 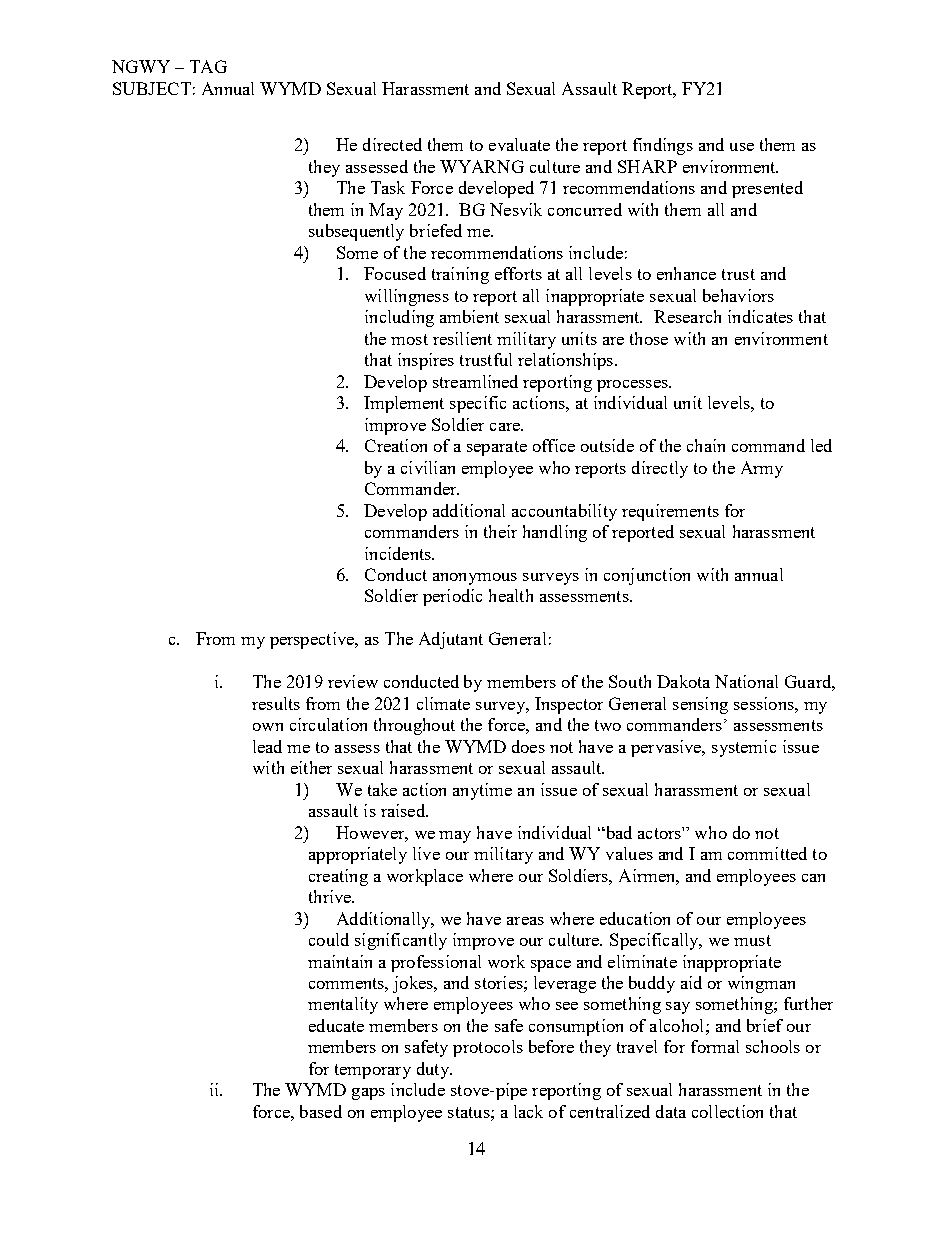 I want to click on evaluate, so click(x=519, y=144).
